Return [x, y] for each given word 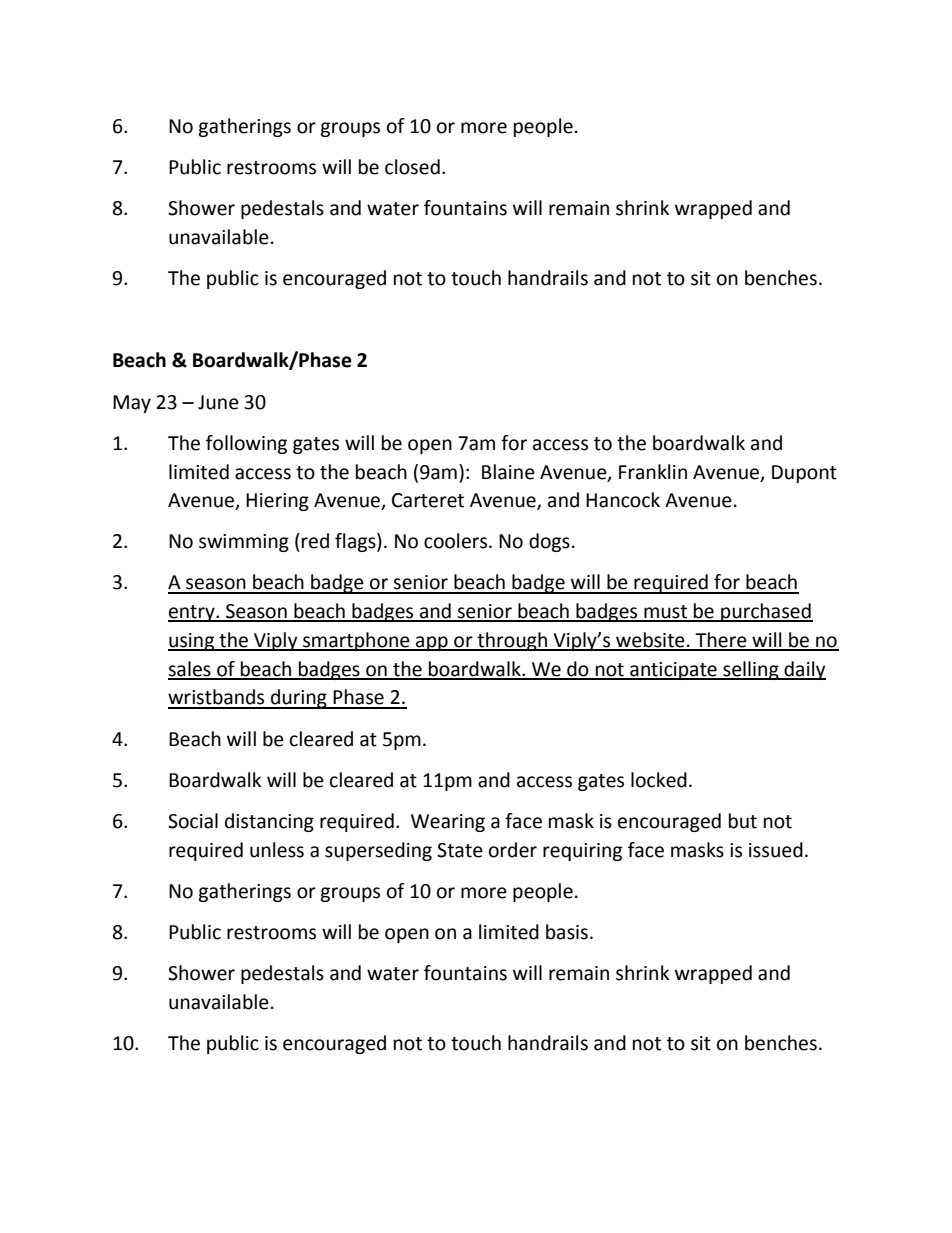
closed [412, 167]
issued [776, 850]
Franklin [653, 472]
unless [277, 850]
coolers [457, 541]
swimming [244, 543]
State [460, 850]
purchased [766, 612]
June [218, 402]
